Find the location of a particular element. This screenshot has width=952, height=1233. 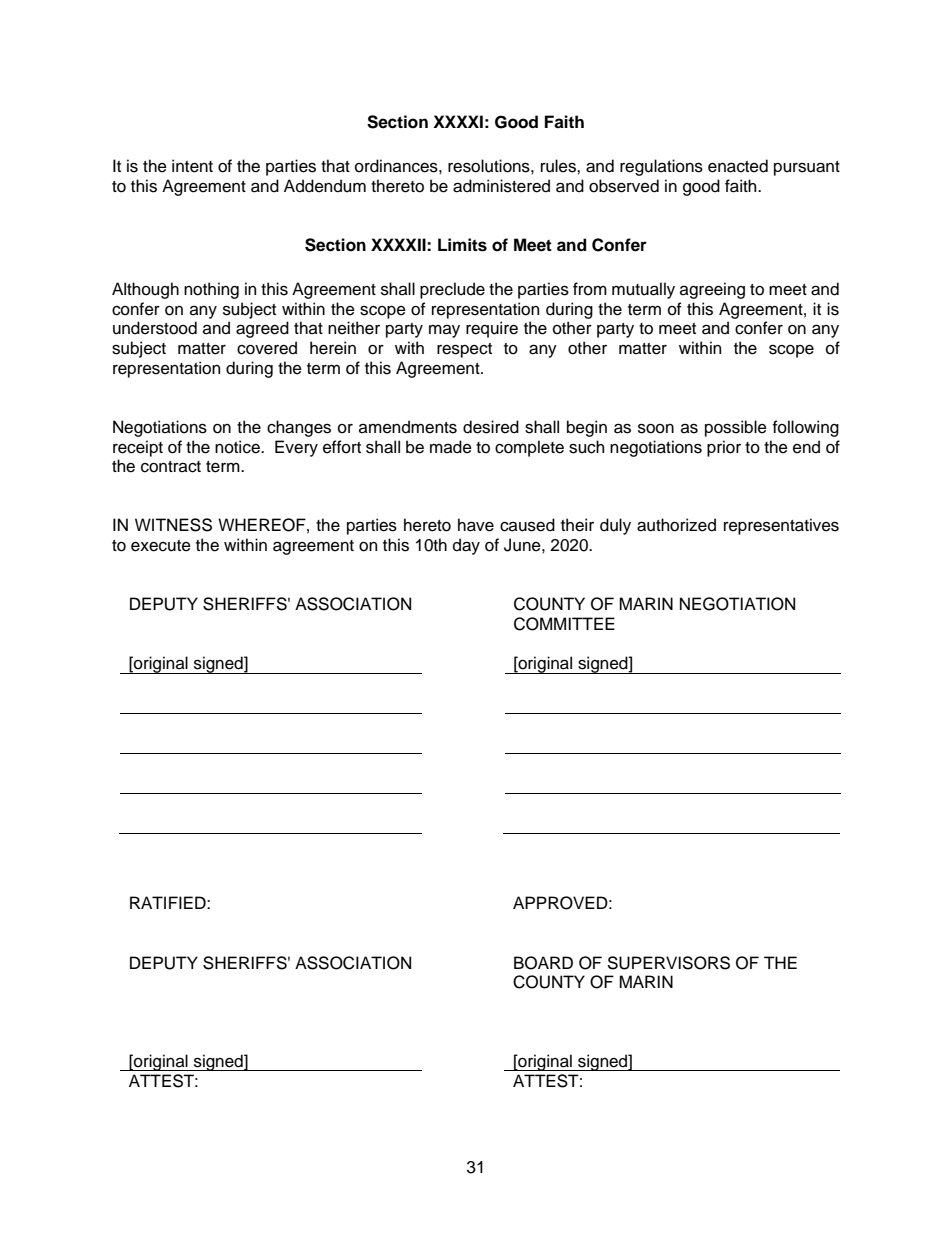

notice is located at coordinates (238, 447).
